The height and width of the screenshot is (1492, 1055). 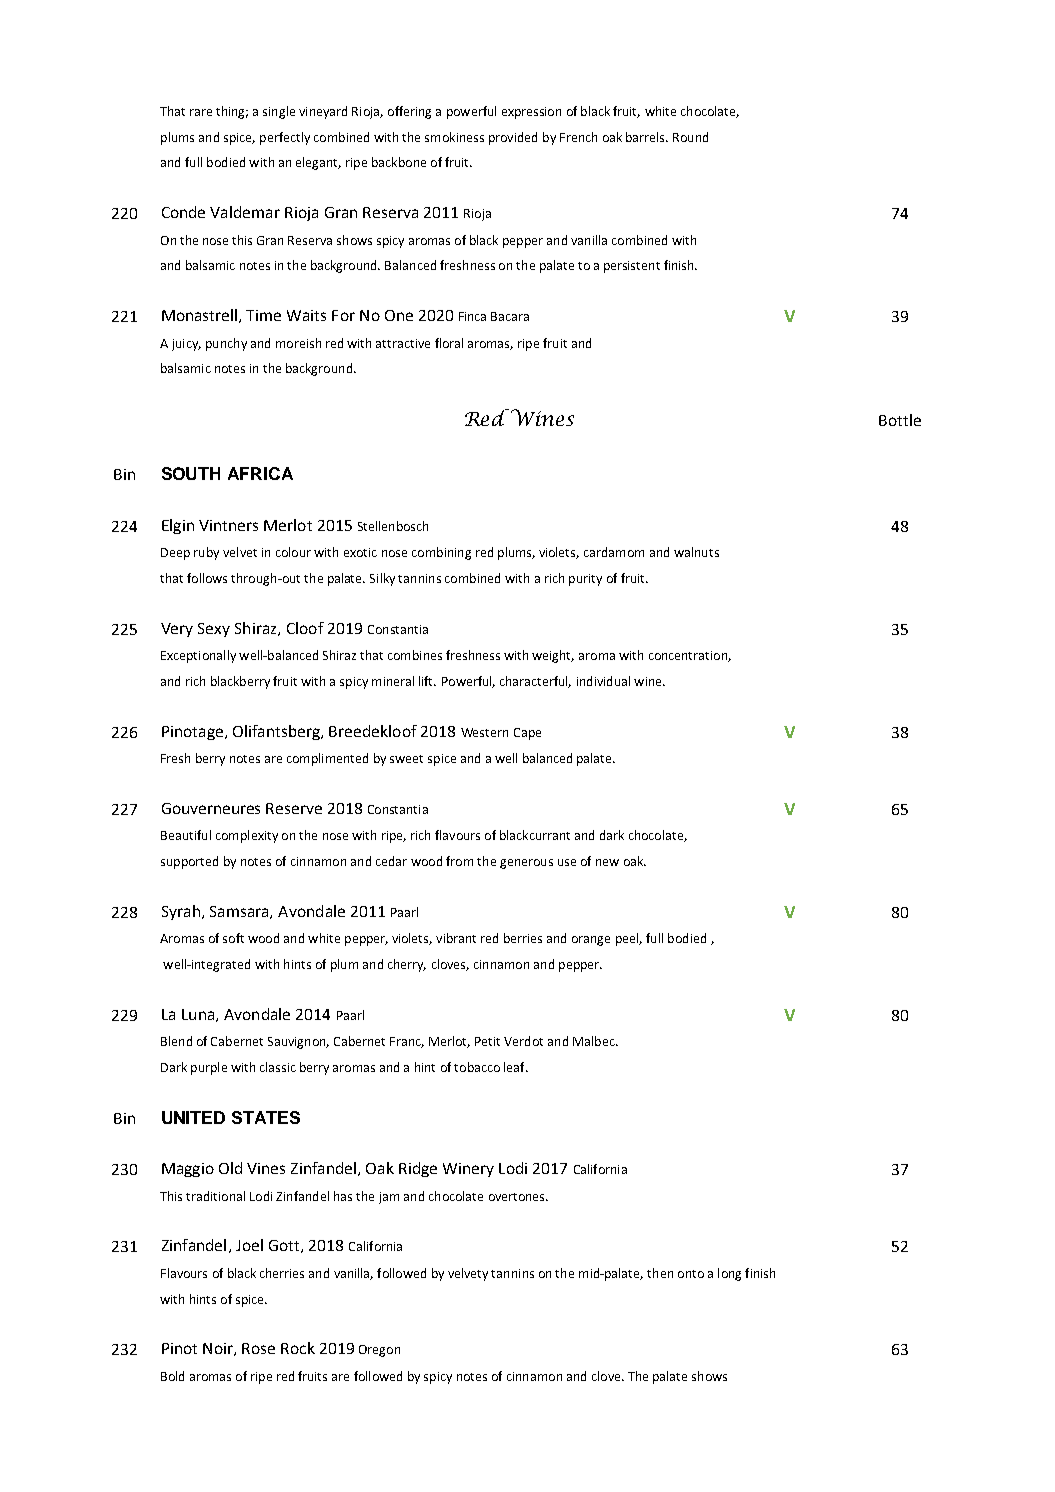 What do you see at coordinates (603, 681) in the screenshot?
I see `individual` at bounding box center [603, 681].
